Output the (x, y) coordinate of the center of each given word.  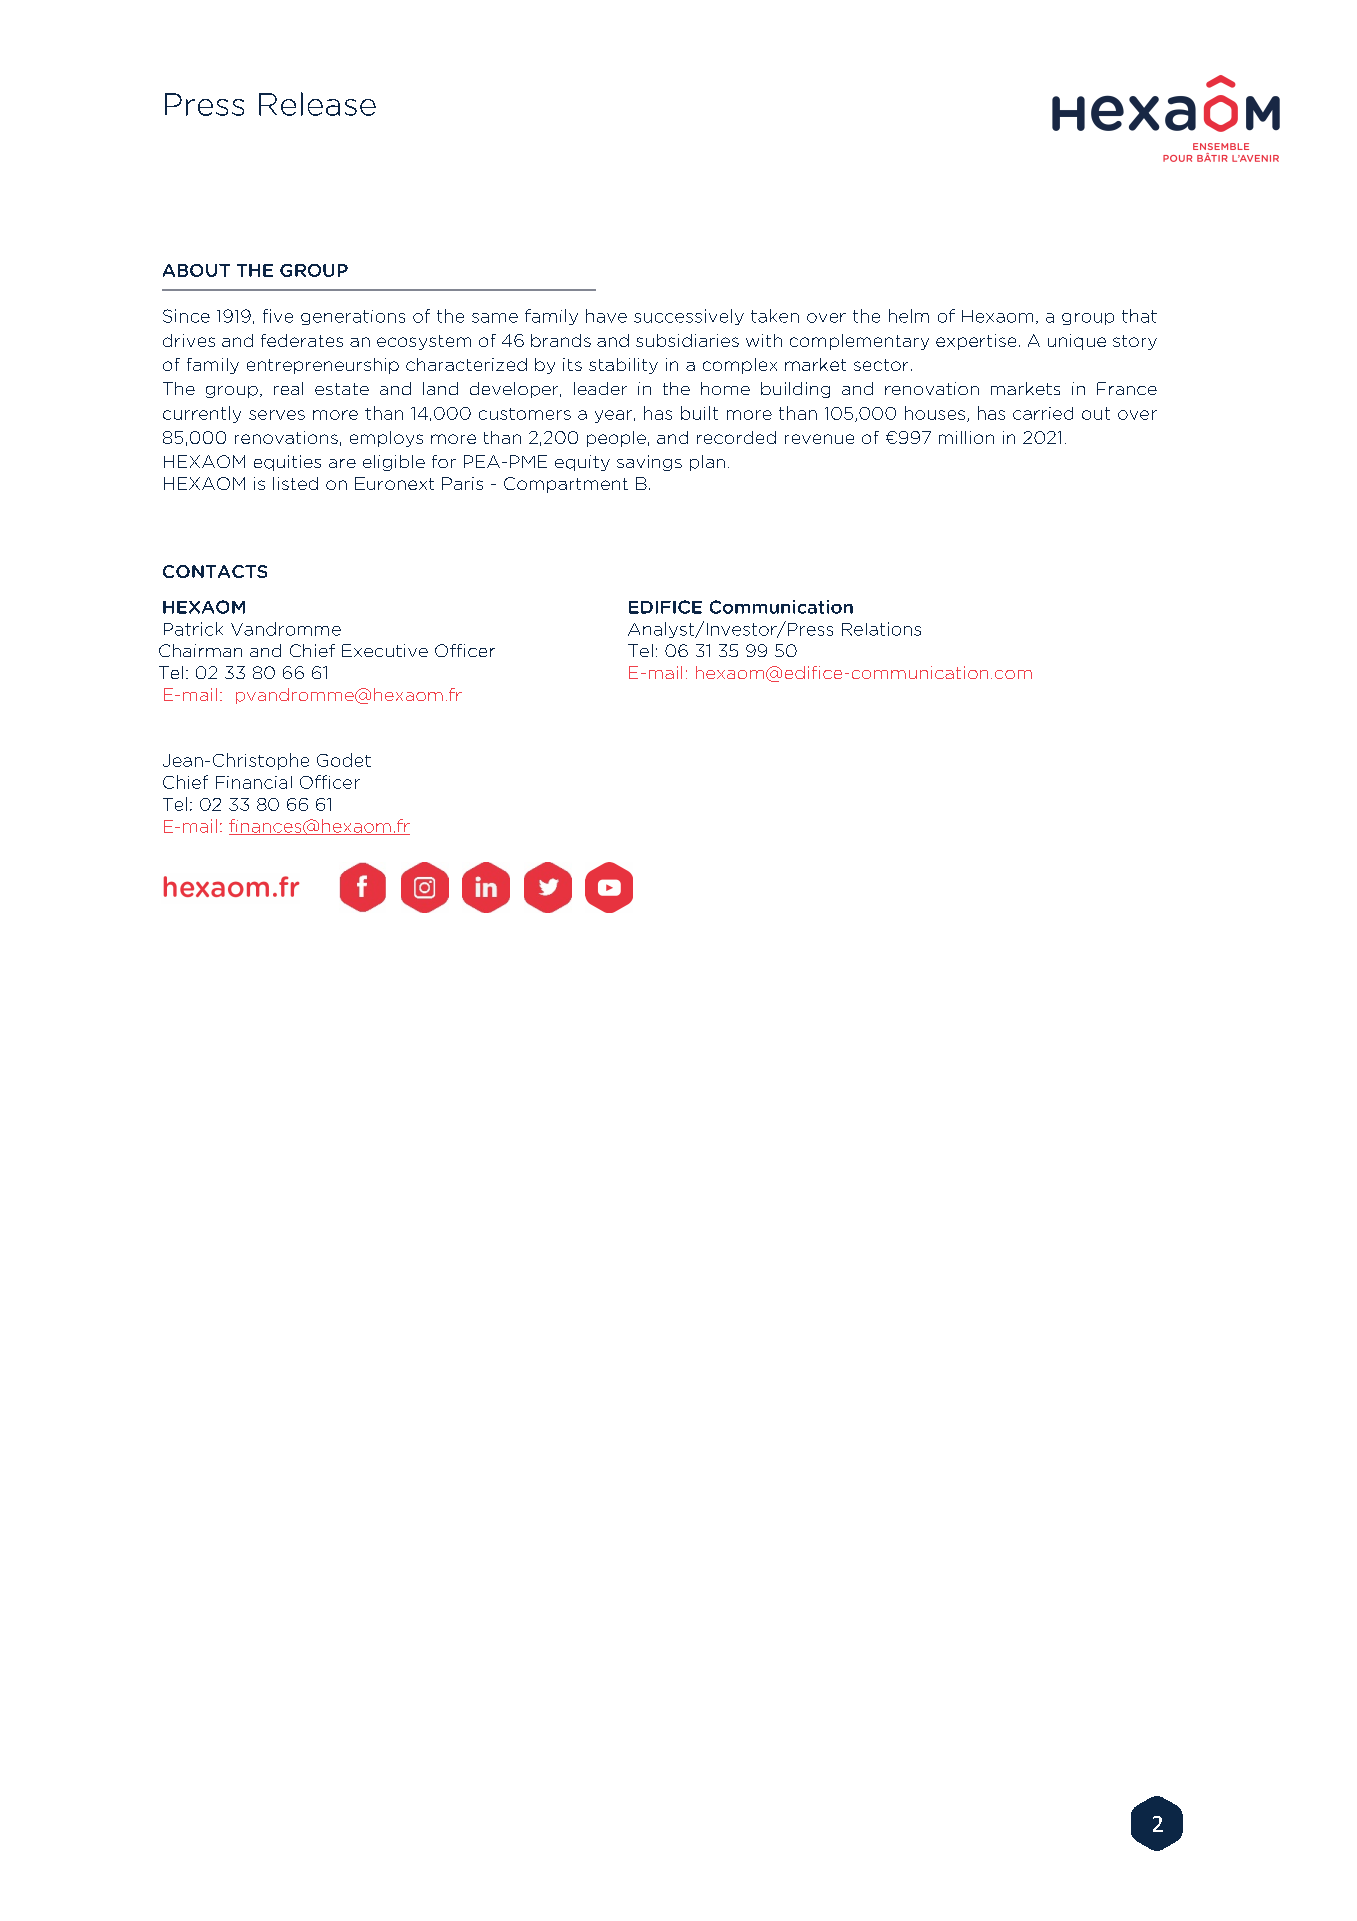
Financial (254, 782)
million (966, 437)
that (1139, 316)
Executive (385, 650)
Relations (881, 629)
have (606, 316)
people (616, 439)
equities (287, 463)
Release (317, 104)
